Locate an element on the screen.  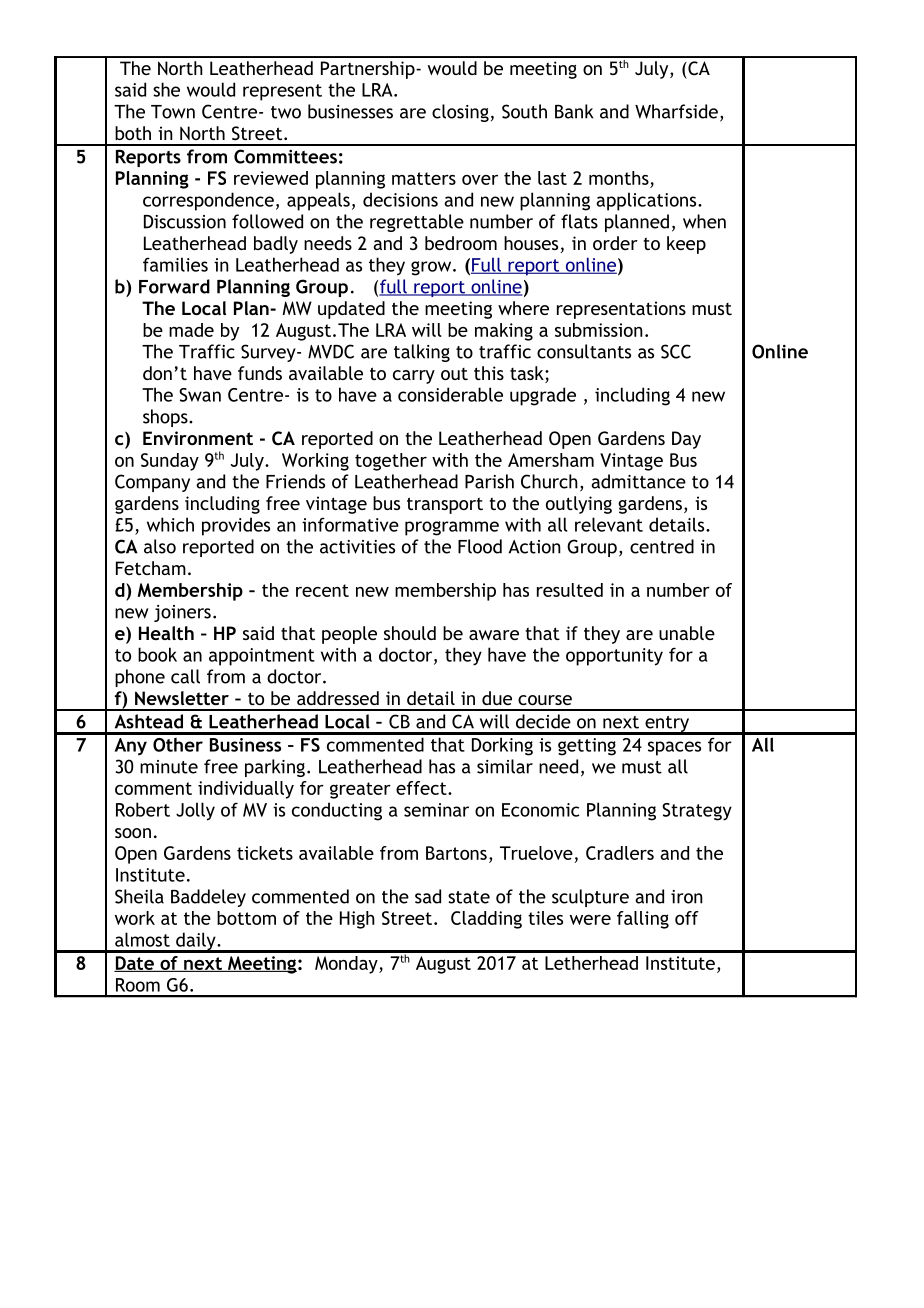
which is located at coordinates (170, 524).
